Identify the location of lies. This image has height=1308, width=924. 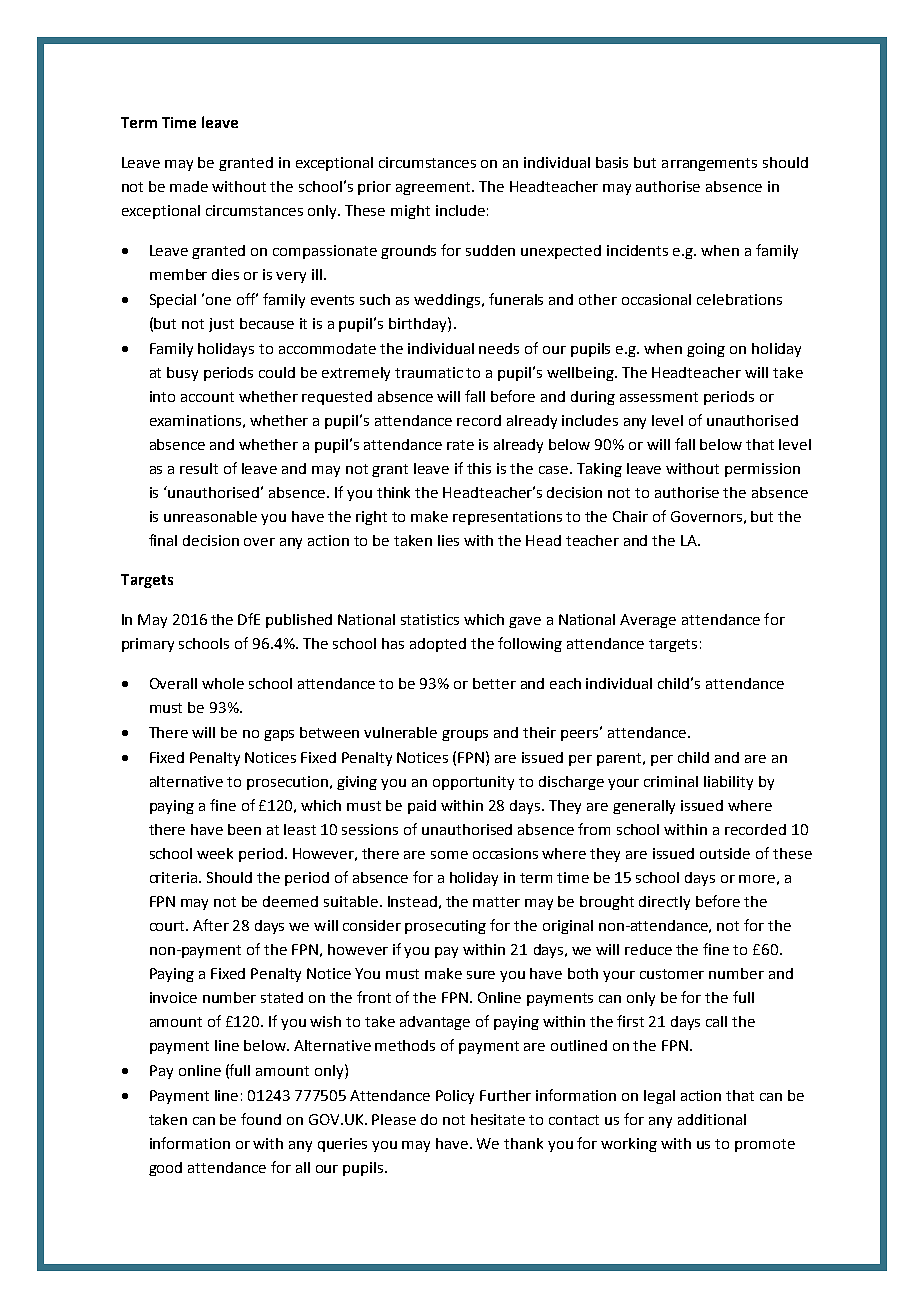
(448, 540).
